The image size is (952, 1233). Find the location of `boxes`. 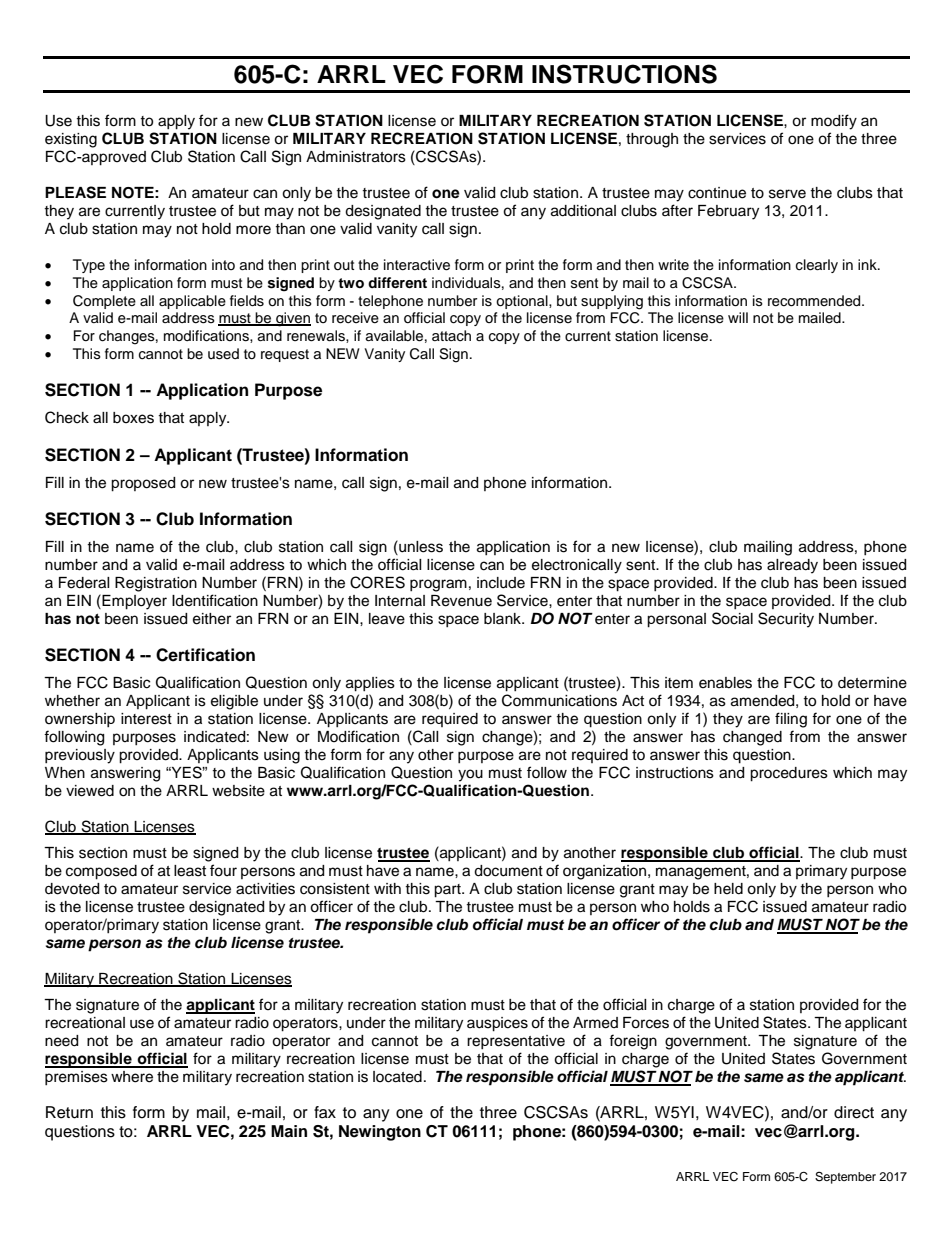

boxes is located at coordinates (133, 418).
